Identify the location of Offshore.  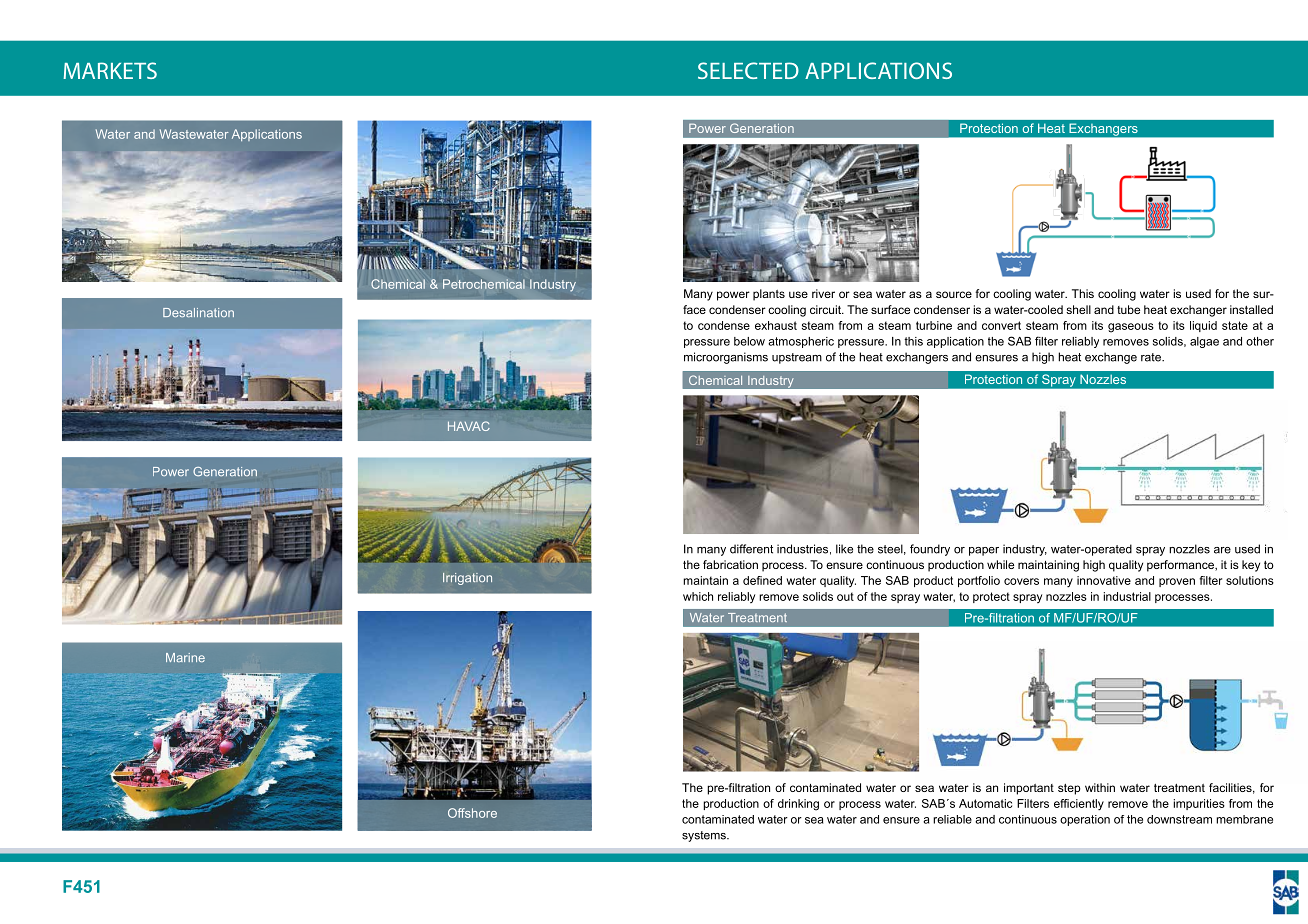
(472, 813).
